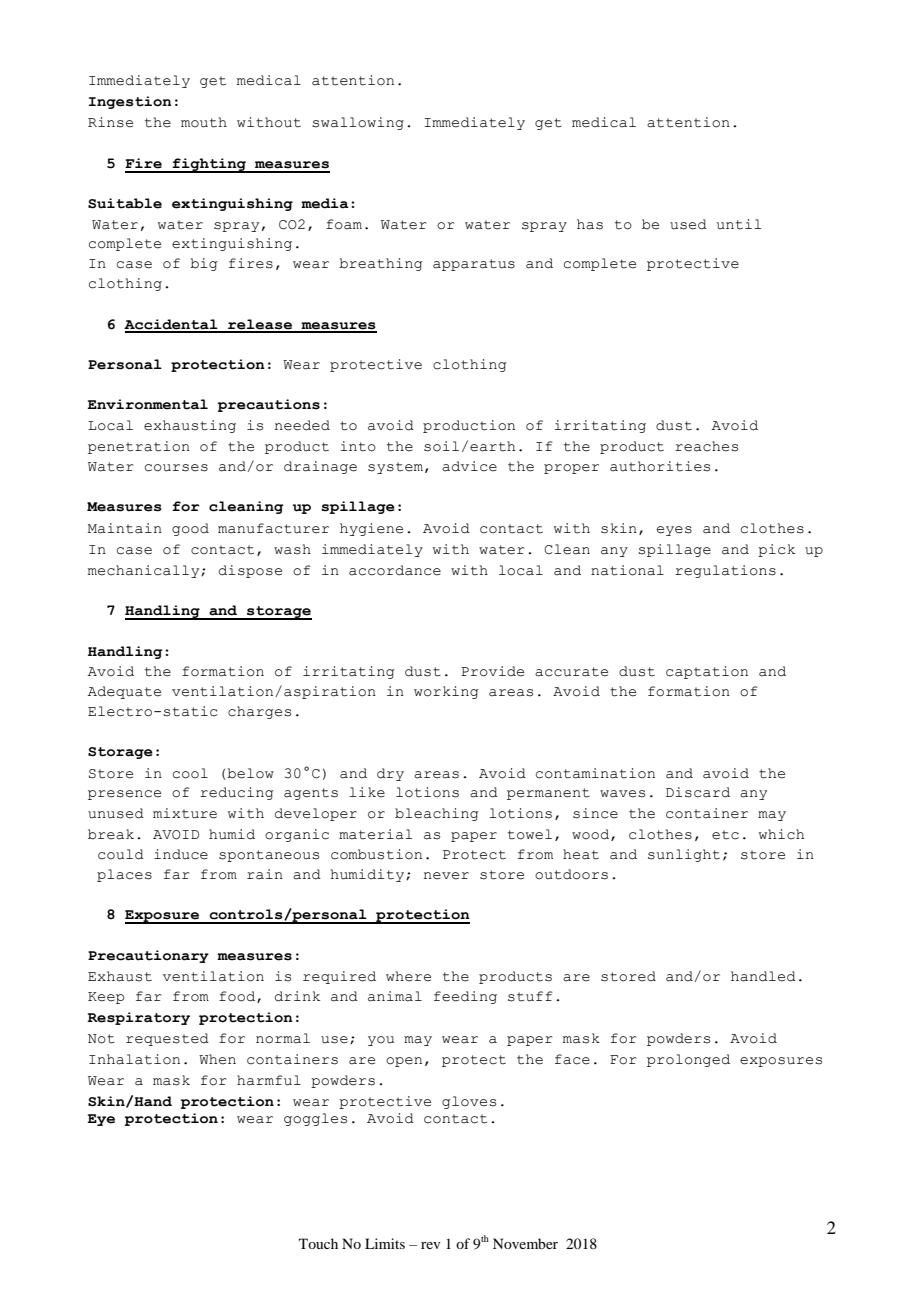 This screenshot has height=1308, width=924. Describe the element at coordinates (204, 122) in the screenshot. I see `mouth` at that location.
